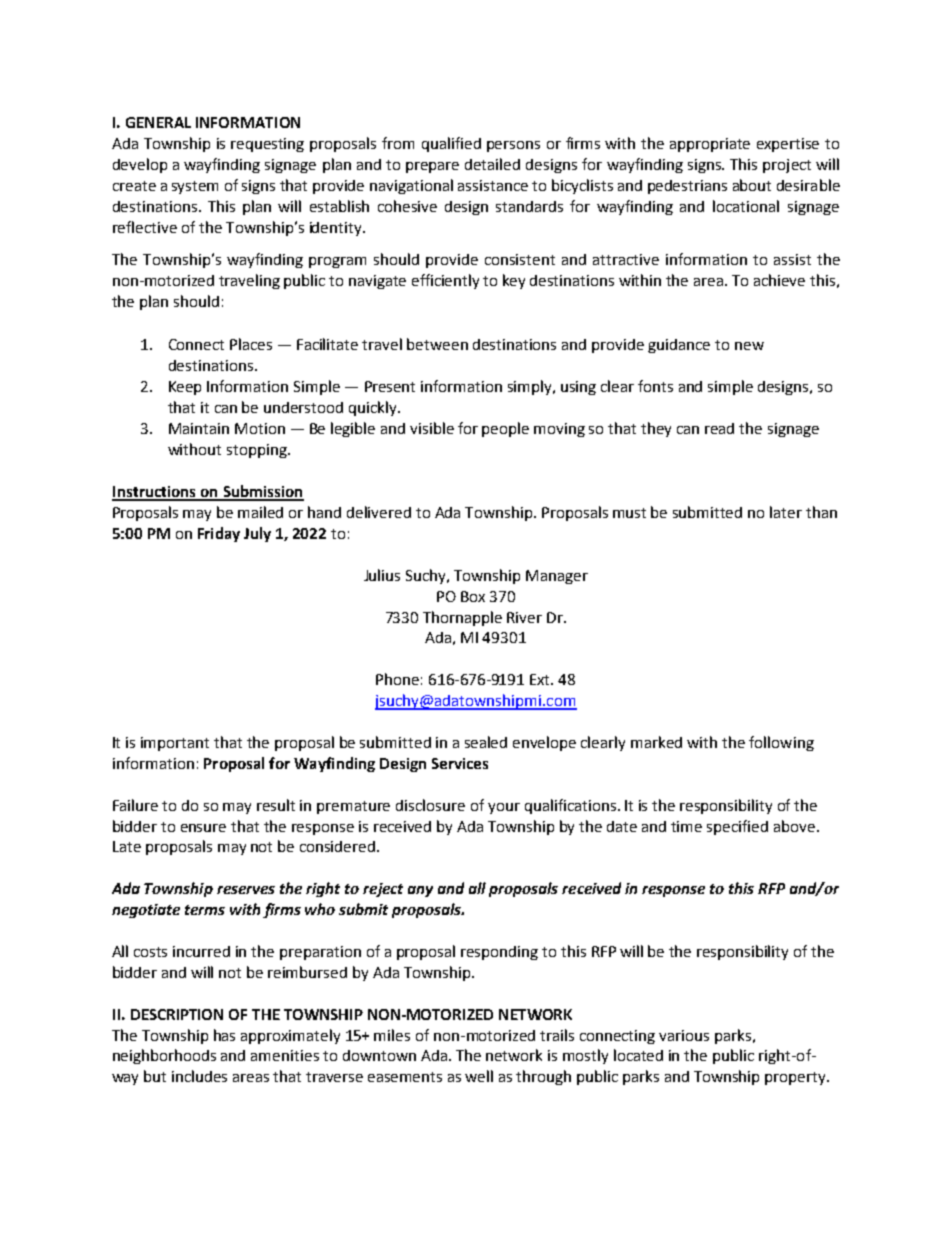  What do you see at coordinates (541, 679) in the document?
I see `Ext` at bounding box center [541, 679].
